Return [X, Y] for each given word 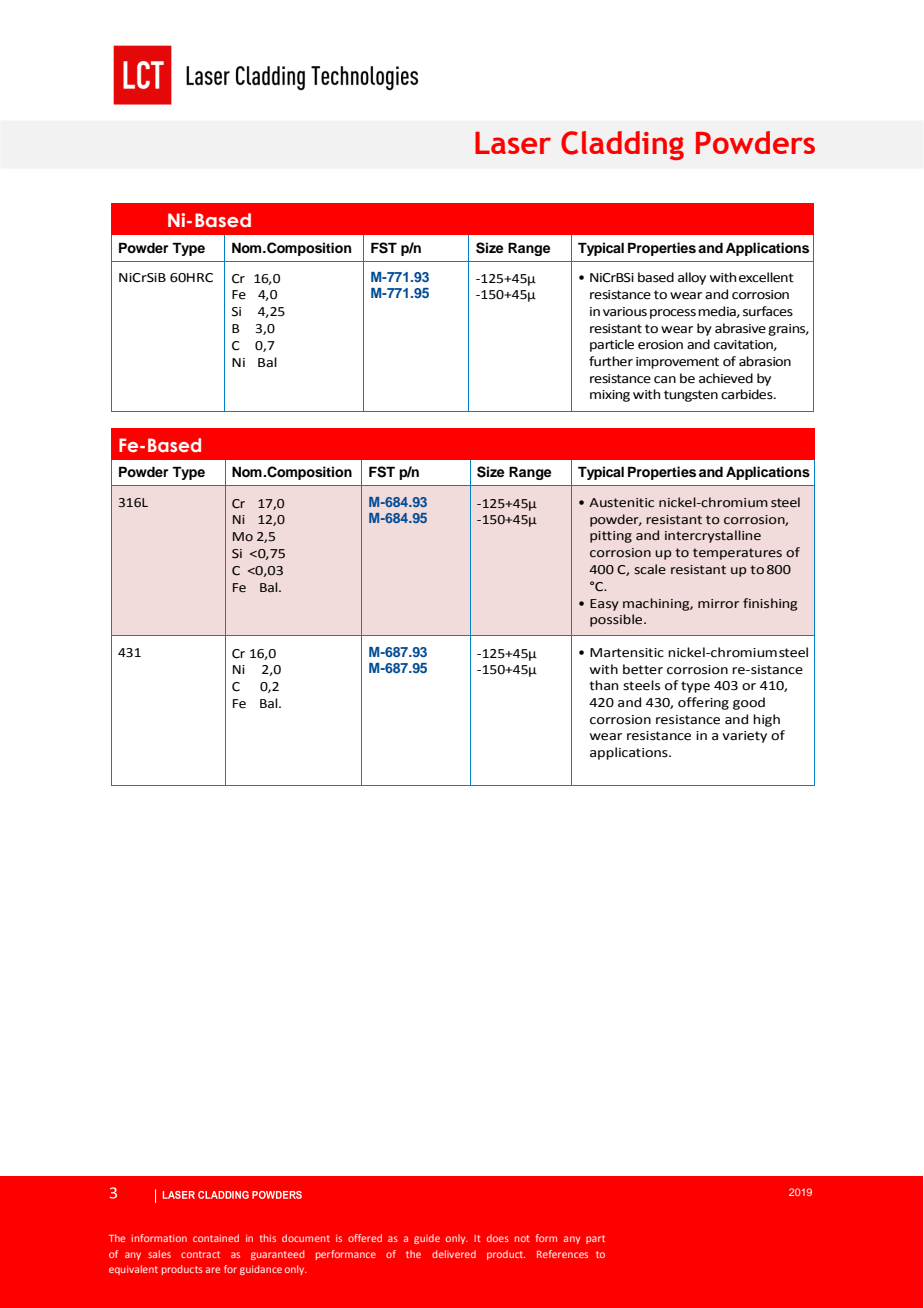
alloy [692, 278]
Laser [513, 143]
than [603, 685]
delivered [454, 1254]
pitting [611, 537]
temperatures [737, 554]
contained [216, 1238]
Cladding [622, 145]
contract [200, 1254]
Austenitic [621, 503]
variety [744, 737]
